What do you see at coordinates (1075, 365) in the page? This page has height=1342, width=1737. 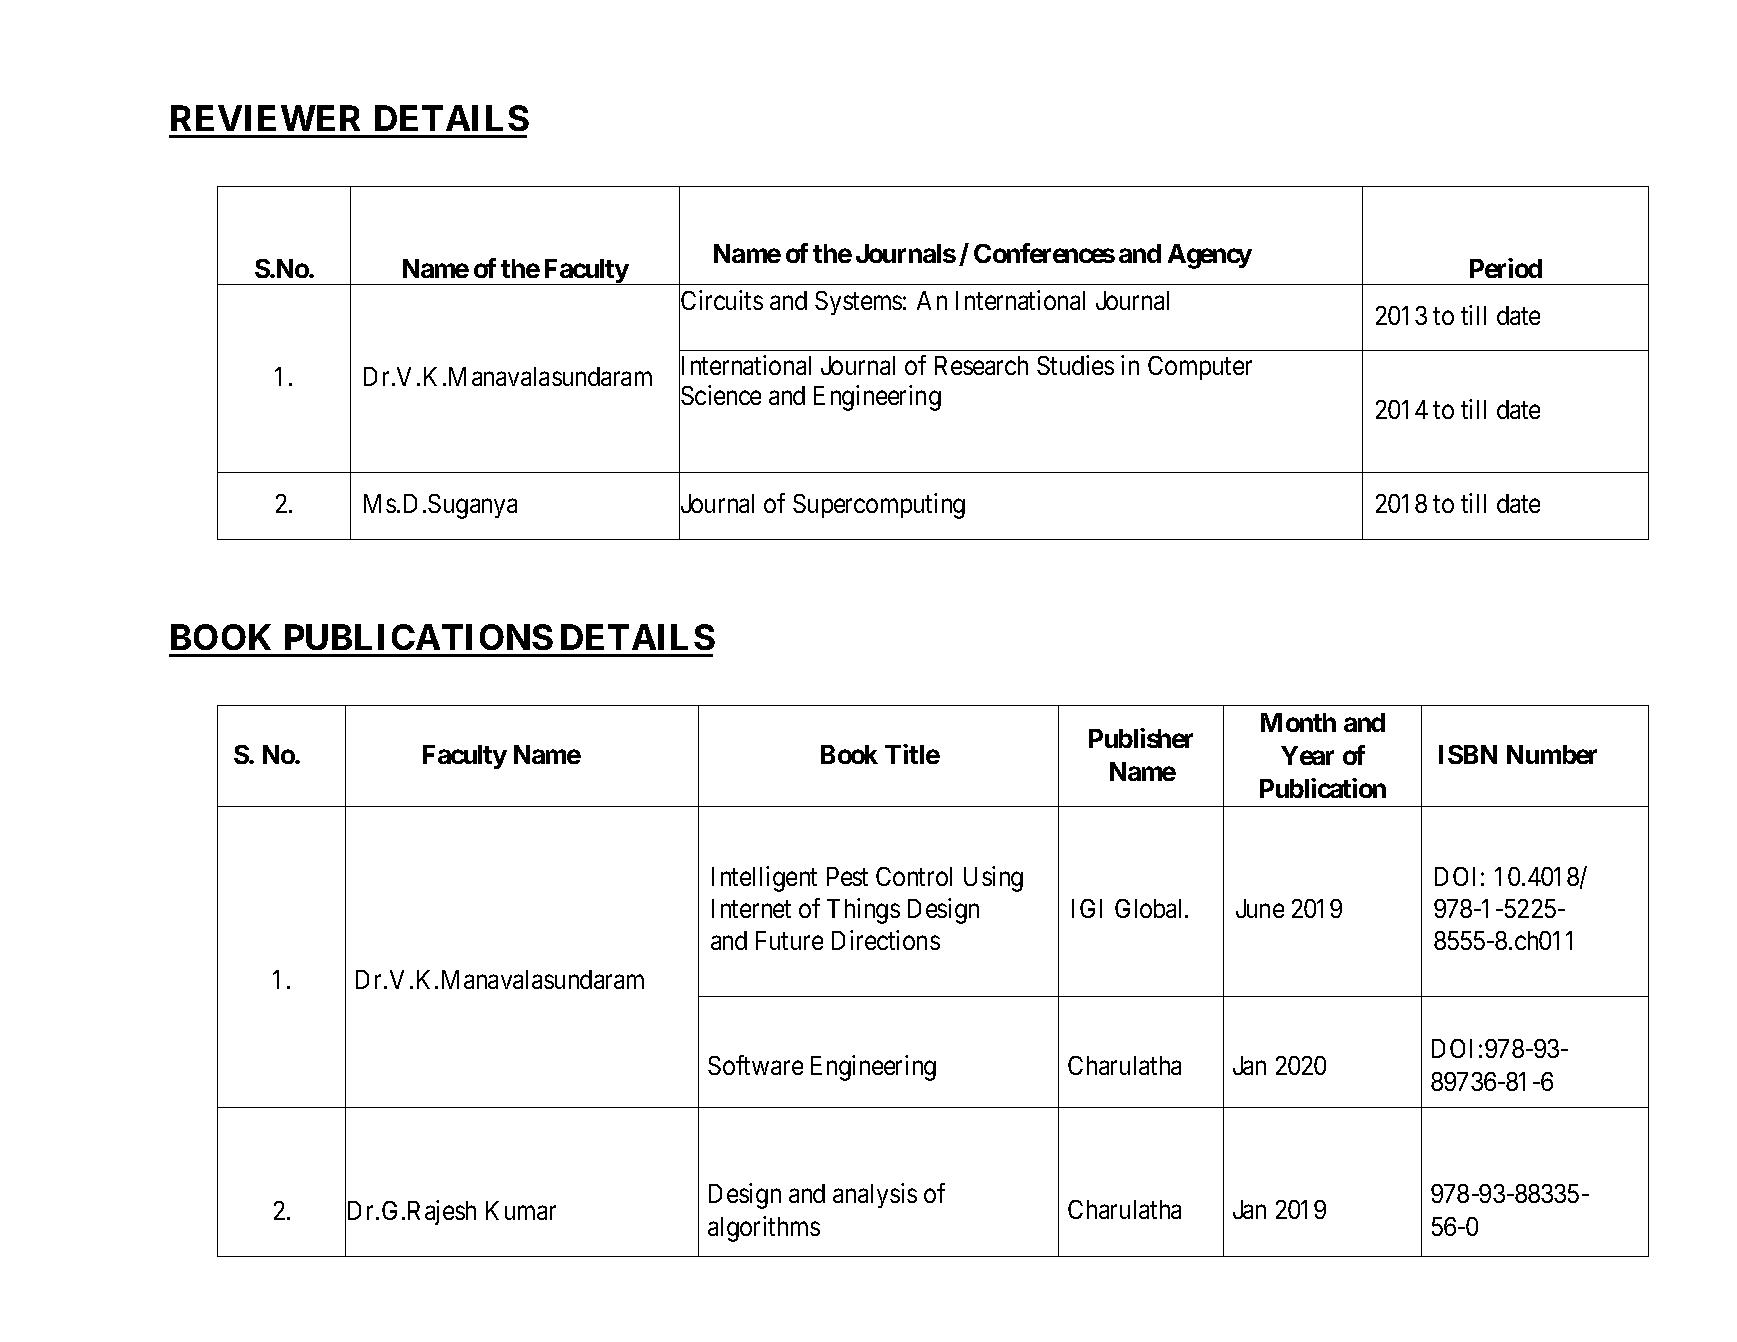 I see `Studies` at bounding box center [1075, 365].
